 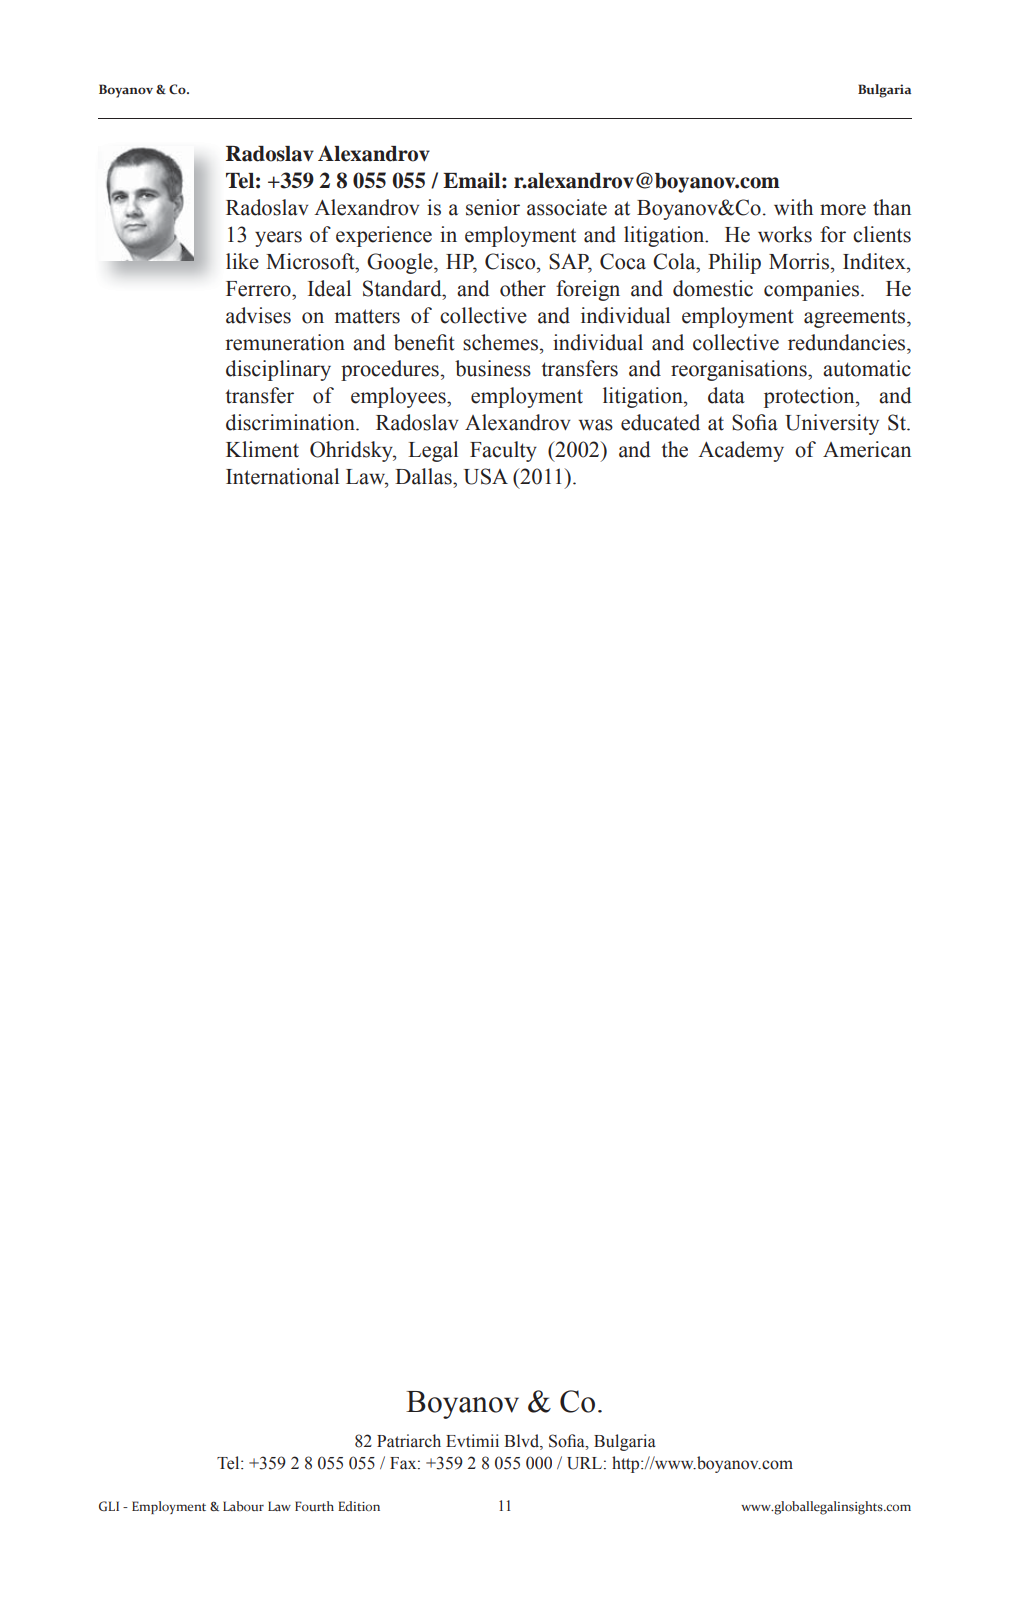 What do you see at coordinates (486, 476) in the screenshot?
I see `USA` at bounding box center [486, 476].
